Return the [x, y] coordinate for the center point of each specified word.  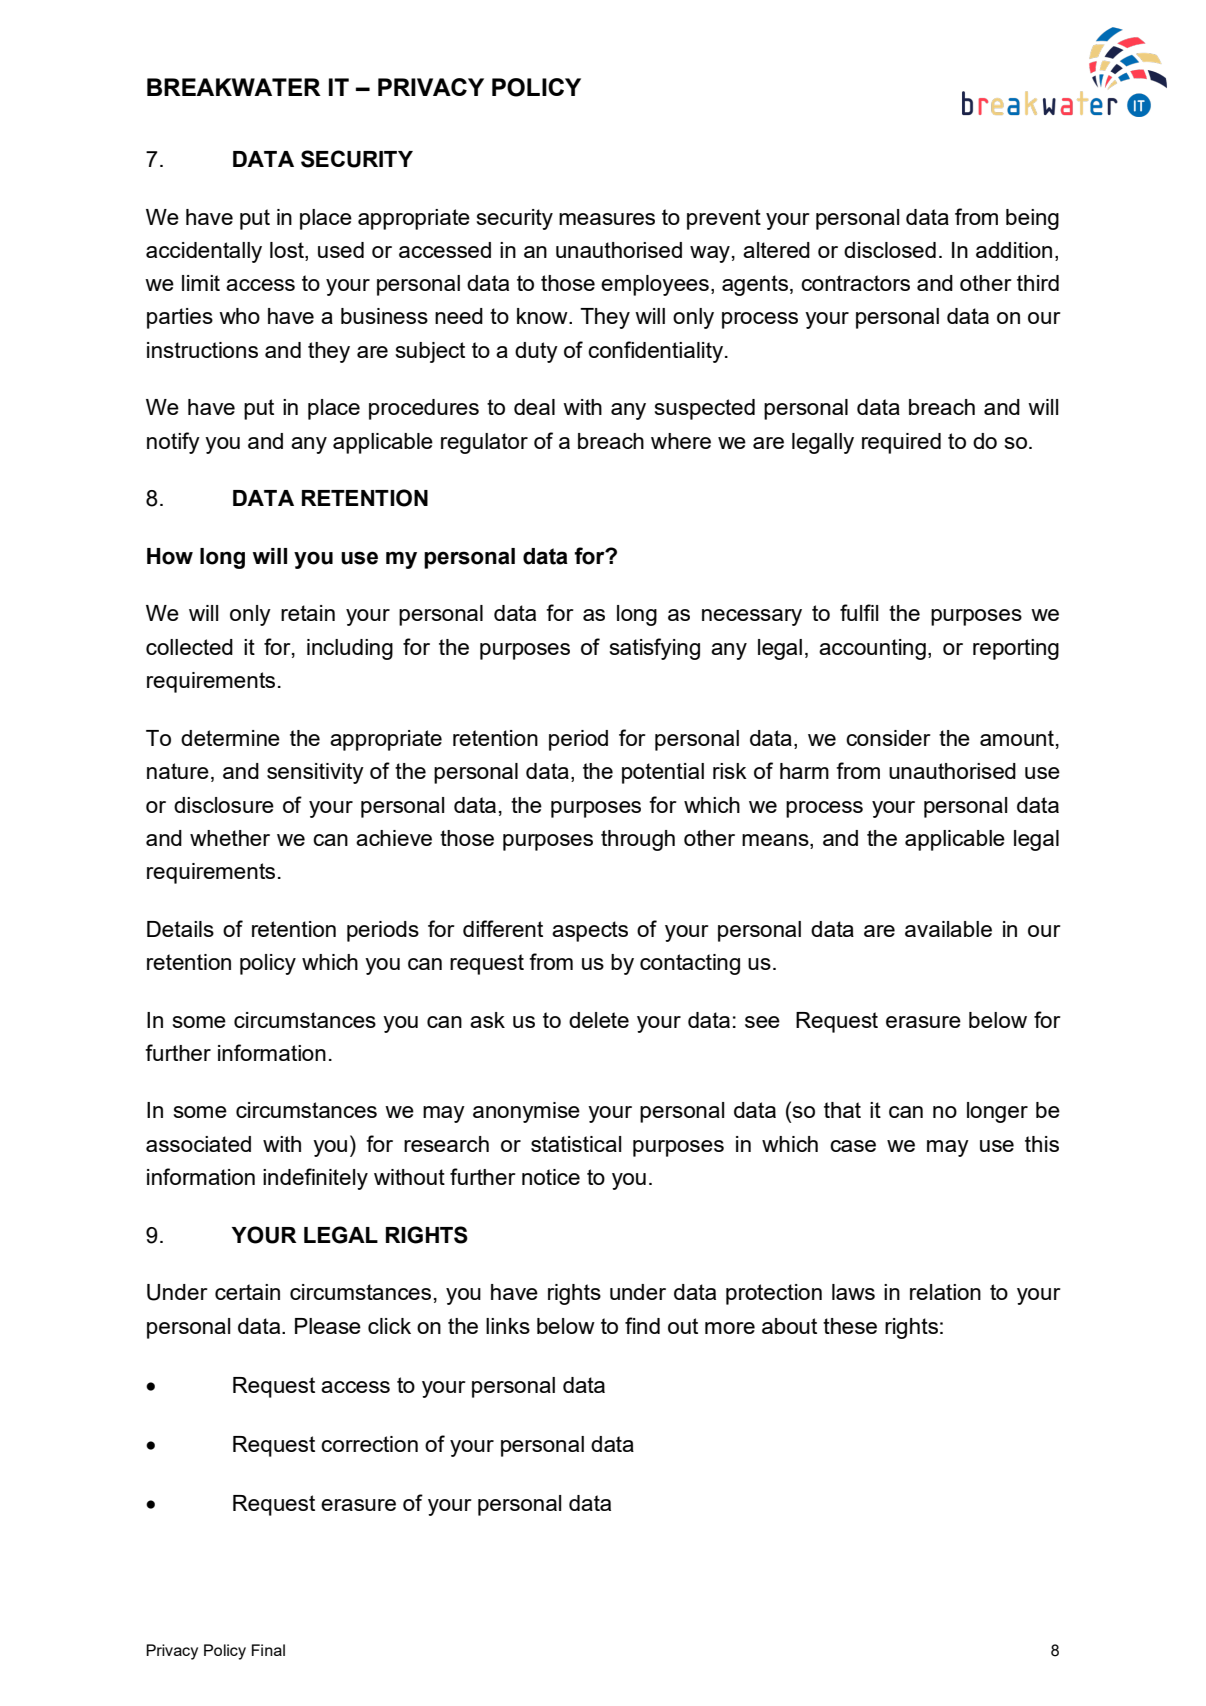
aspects [590, 931]
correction [369, 1444]
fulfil [859, 612]
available [948, 929]
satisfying [655, 649]
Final [268, 1650]
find [642, 1325]
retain [308, 613]
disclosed [890, 250]
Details [180, 929]
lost [288, 250]
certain [247, 1292]
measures [607, 219]
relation [945, 1292]
